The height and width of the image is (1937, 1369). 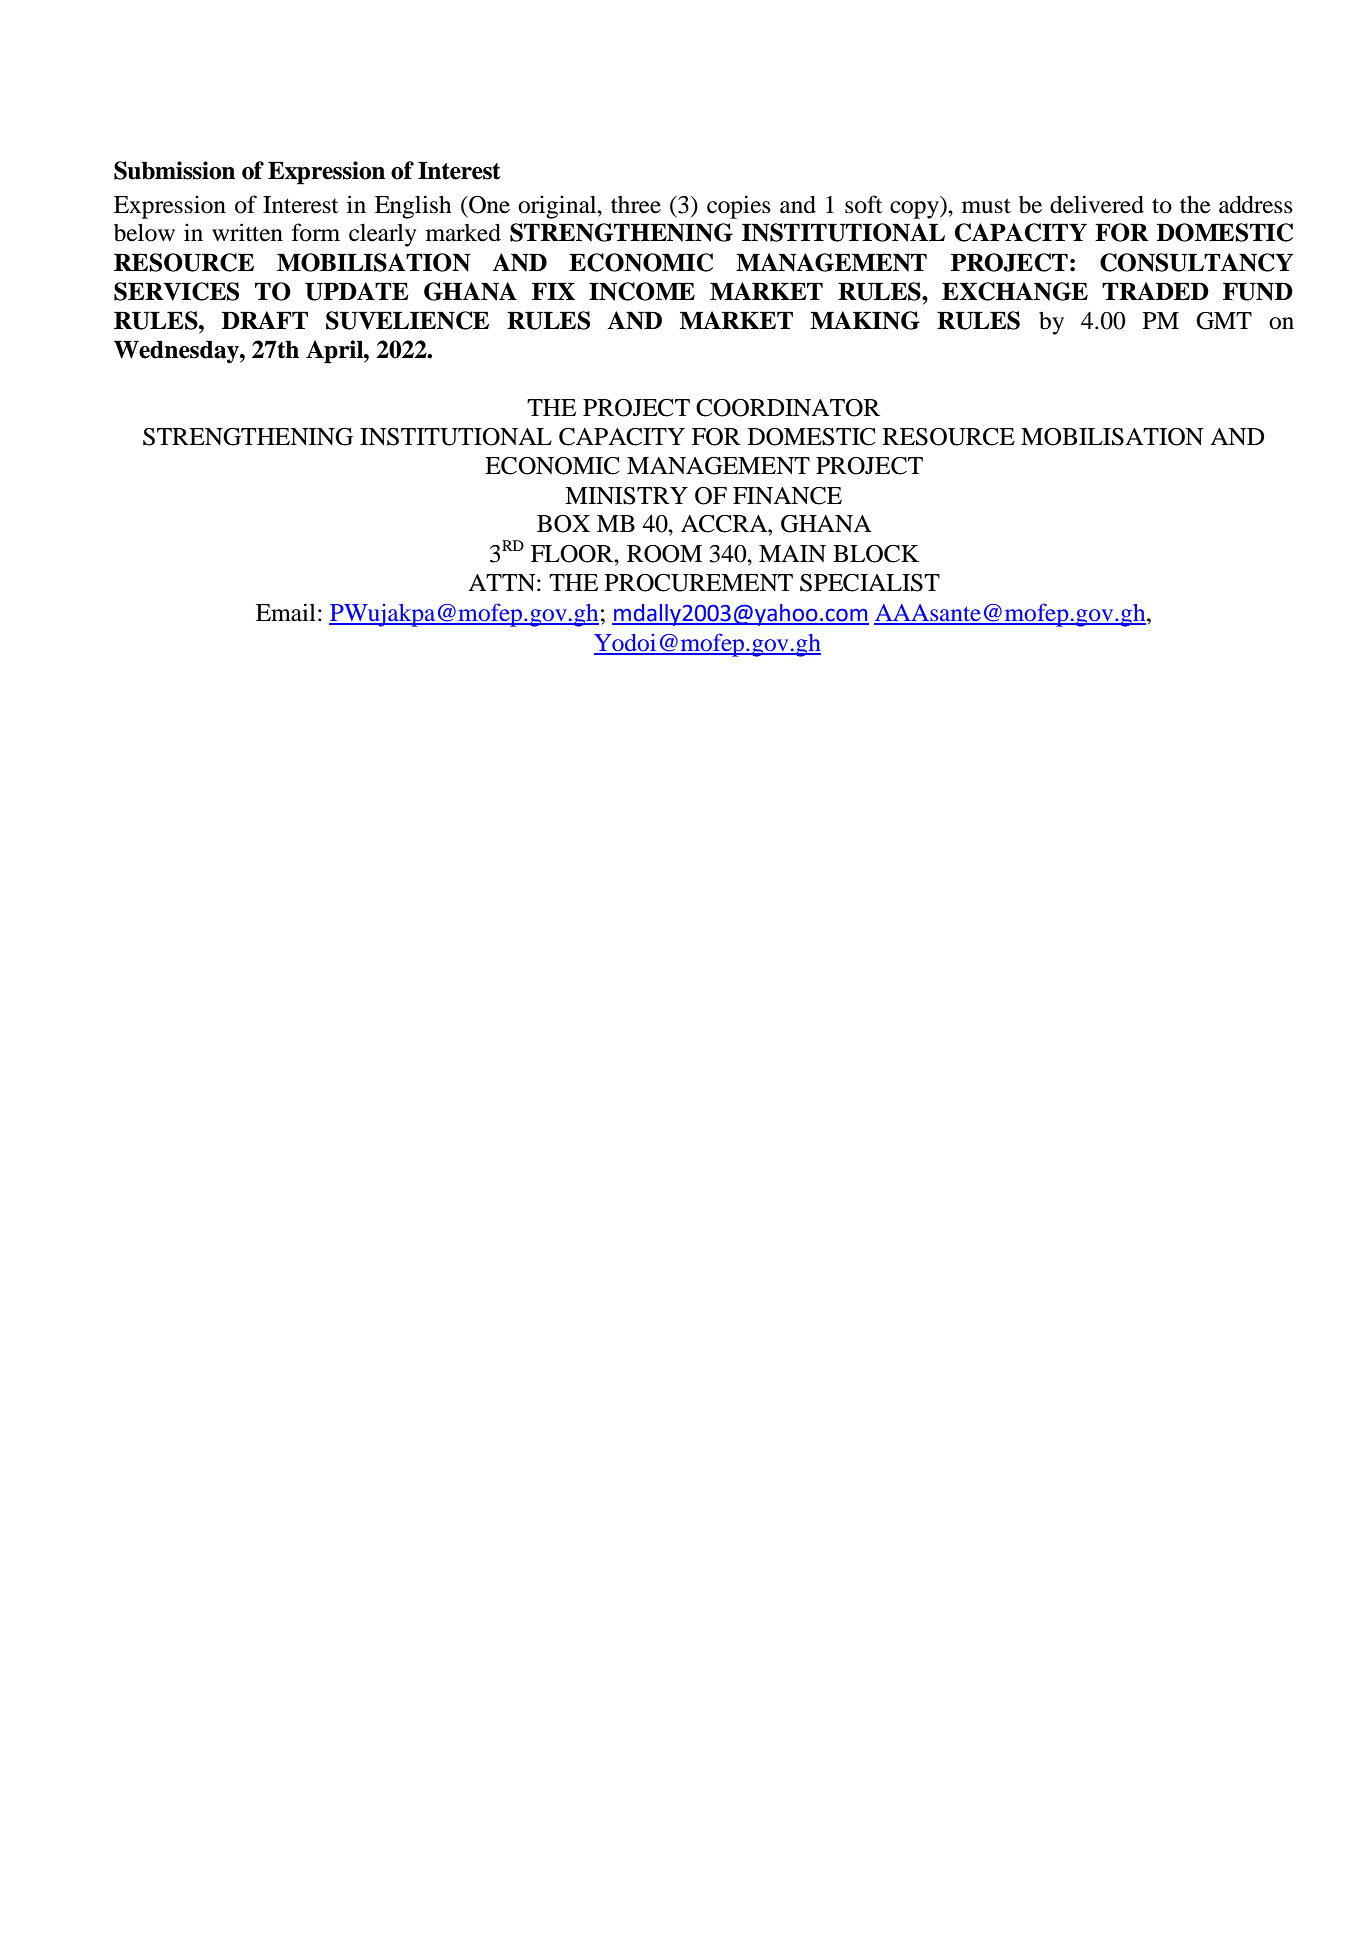 I want to click on GMT, so click(x=1224, y=321).
